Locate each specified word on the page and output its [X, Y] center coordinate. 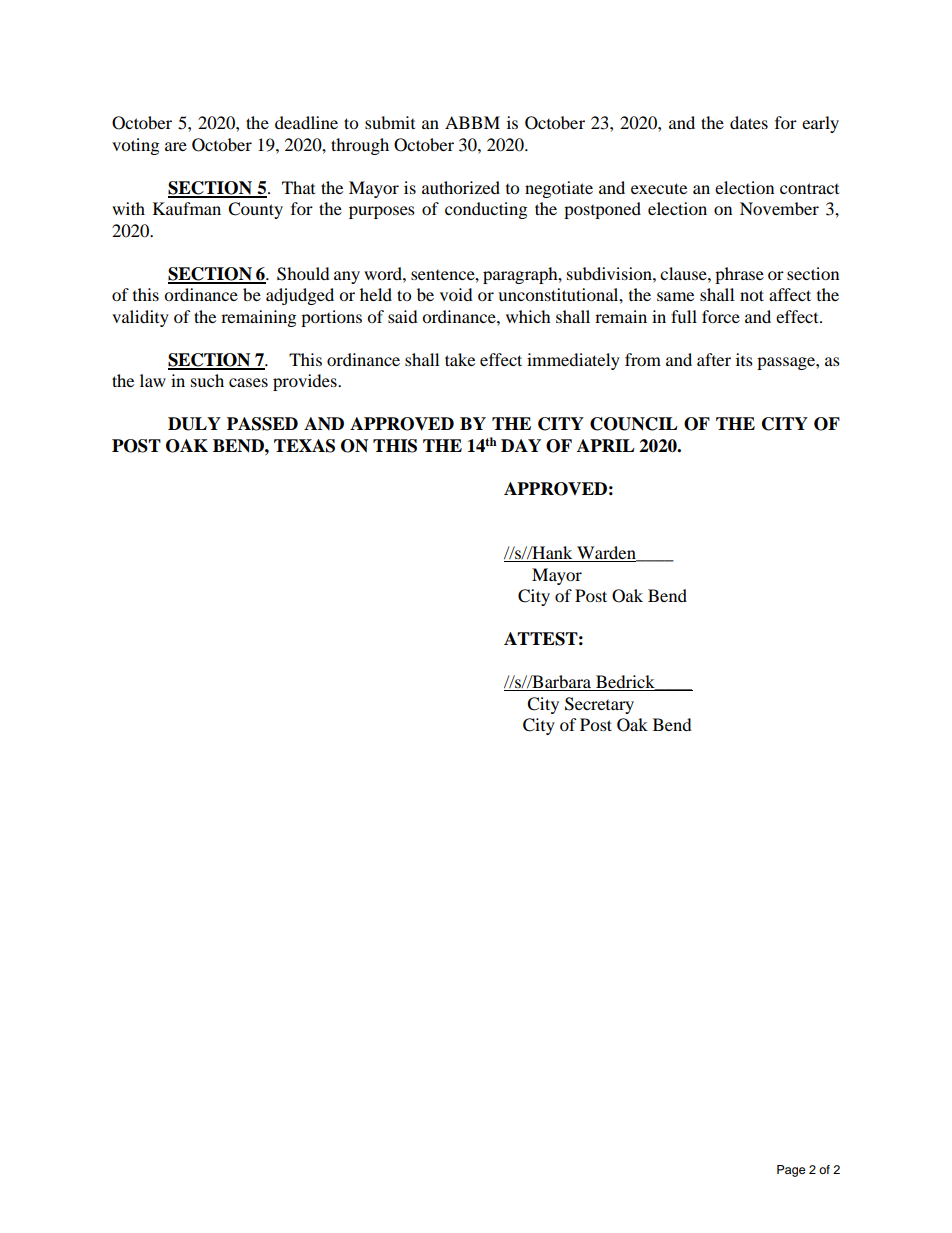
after [714, 359]
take [460, 359]
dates [749, 122]
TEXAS [304, 446]
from [643, 359]
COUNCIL [634, 424]
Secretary [599, 705]
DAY [521, 445]
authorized [461, 187]
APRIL [606, 445]
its [744, 359]
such [207, 380]
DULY [194, 424]
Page [791, 1171]
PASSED [262, 424]
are [176, 146]
